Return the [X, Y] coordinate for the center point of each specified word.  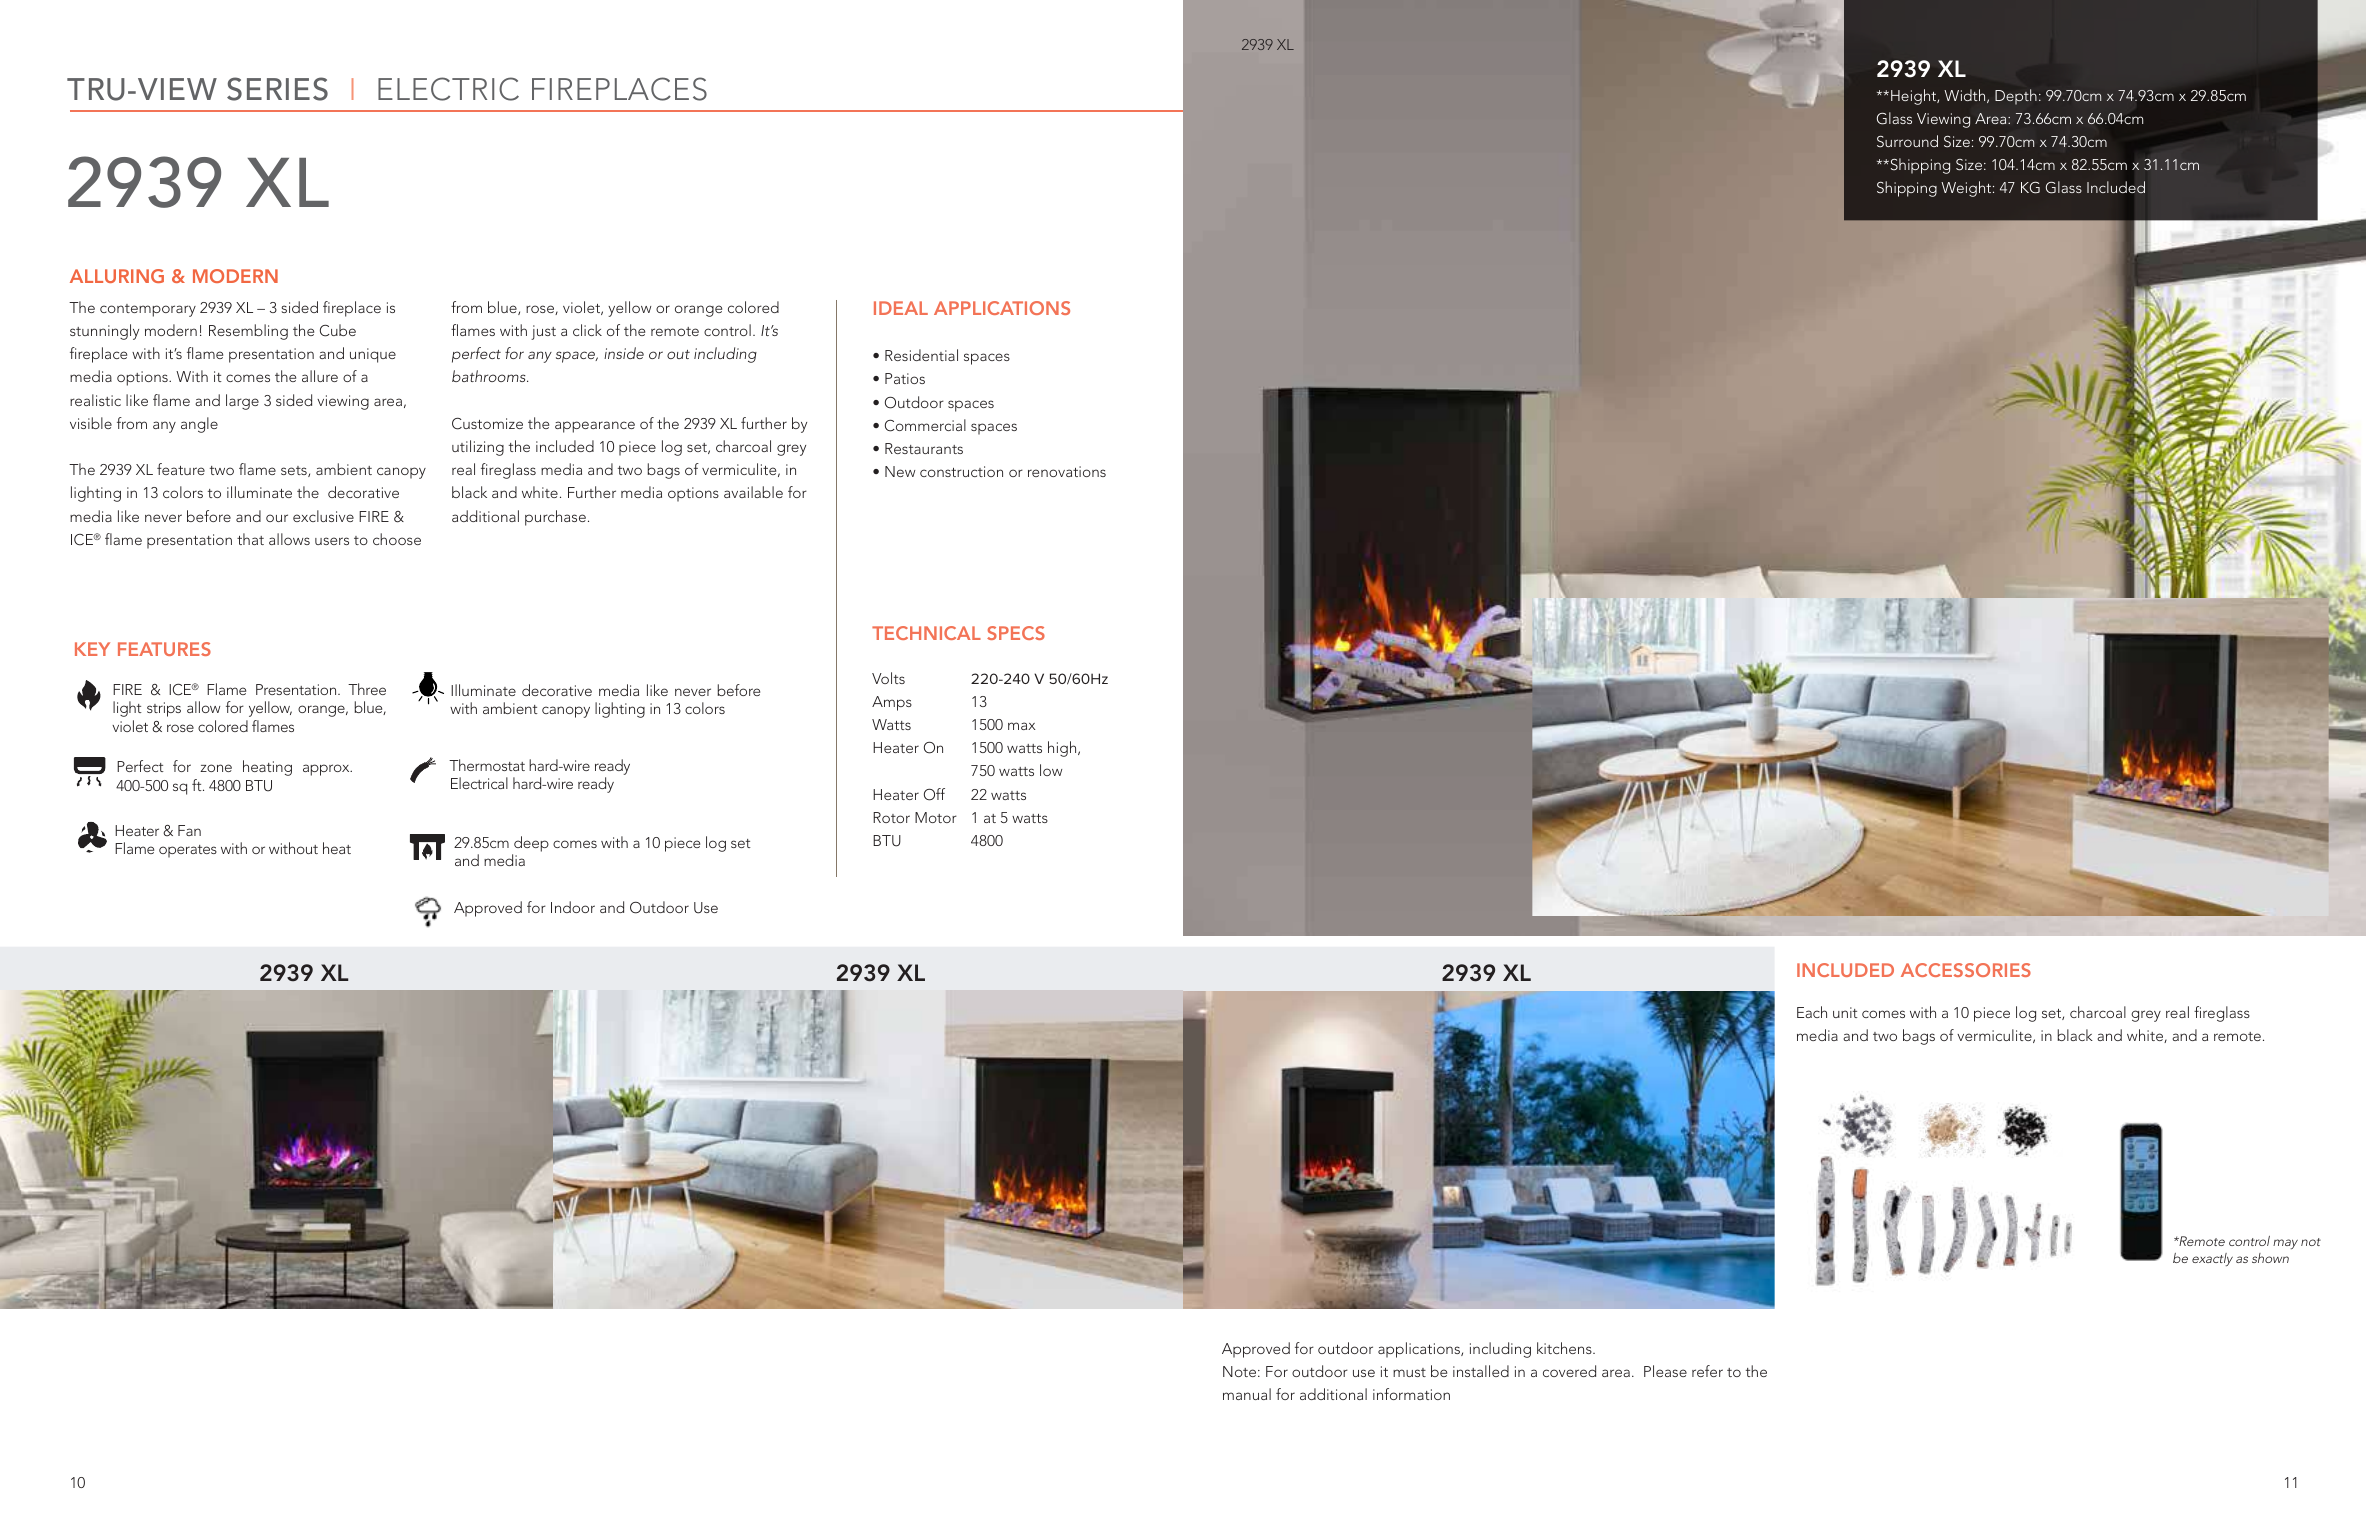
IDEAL [901, 308]
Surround [1907, 141]
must [1409, 1372]
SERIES [277, 89]
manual [1247, 1394]
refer [1707, 1371]
